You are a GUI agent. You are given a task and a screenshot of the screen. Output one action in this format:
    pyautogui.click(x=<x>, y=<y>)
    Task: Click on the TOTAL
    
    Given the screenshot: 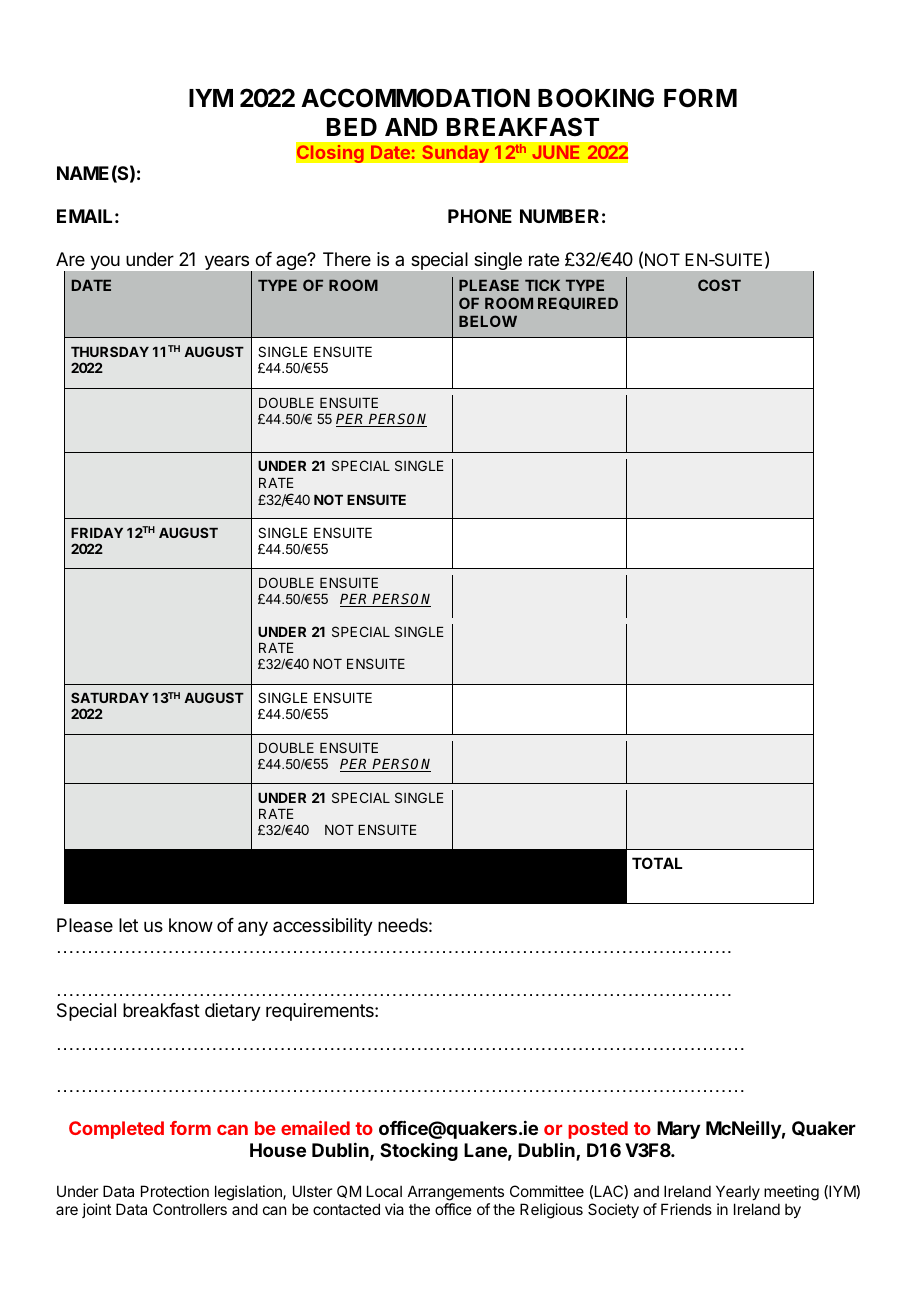 What is the action you would take?
    pyautogui.click(x=657, y=863)
